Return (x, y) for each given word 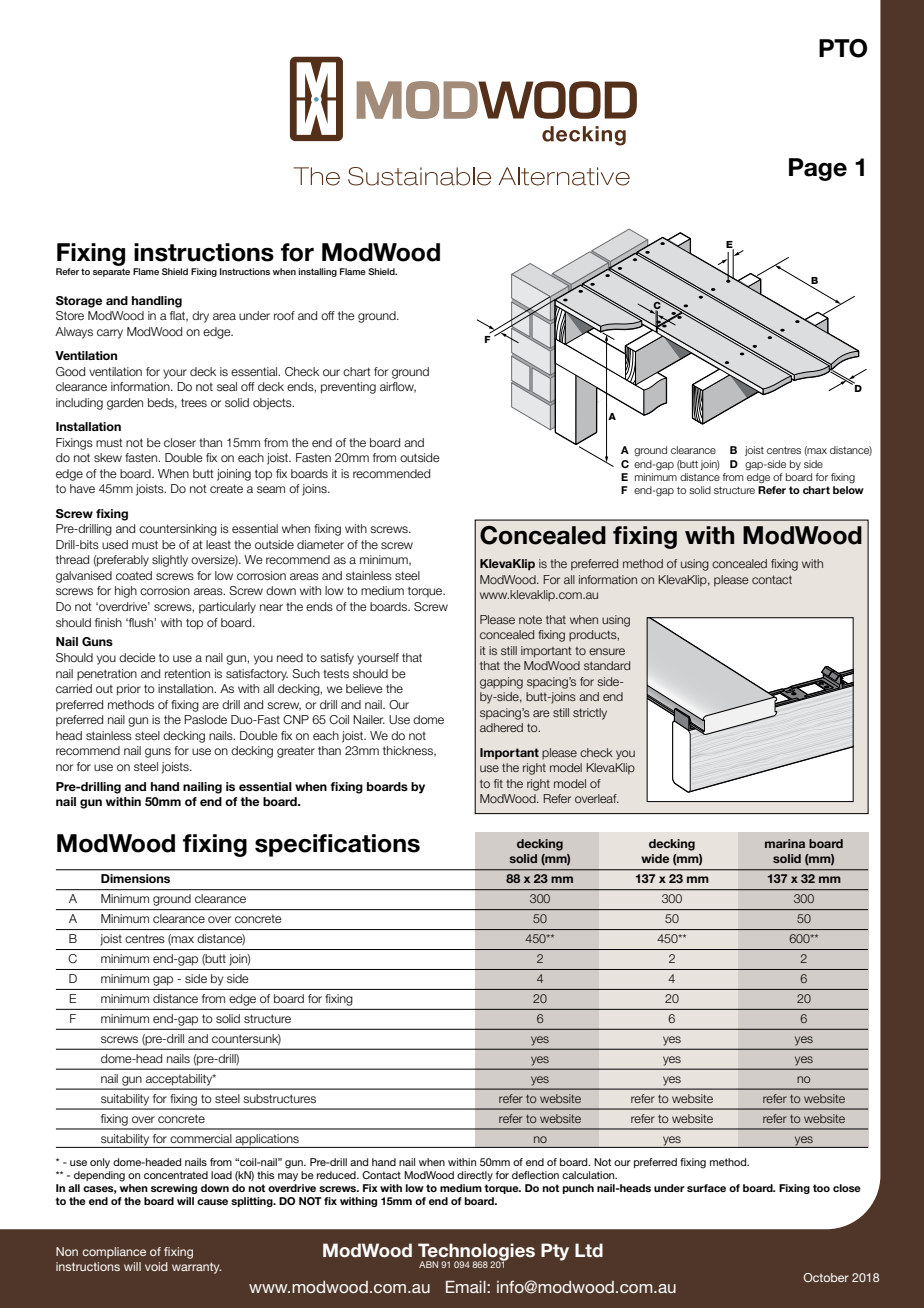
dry (200, 317)
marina (785, 843)
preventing (348, 388)
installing (317, 272)
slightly (170, 561)
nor (64, 767)
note (530, 619)
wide (655, 858)
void (156, 1266)
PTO (843, 48)
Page (818, 169)
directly (475, 1176)
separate (111, 272)
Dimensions (135, 878)
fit (498, 783)
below (848, 488)
